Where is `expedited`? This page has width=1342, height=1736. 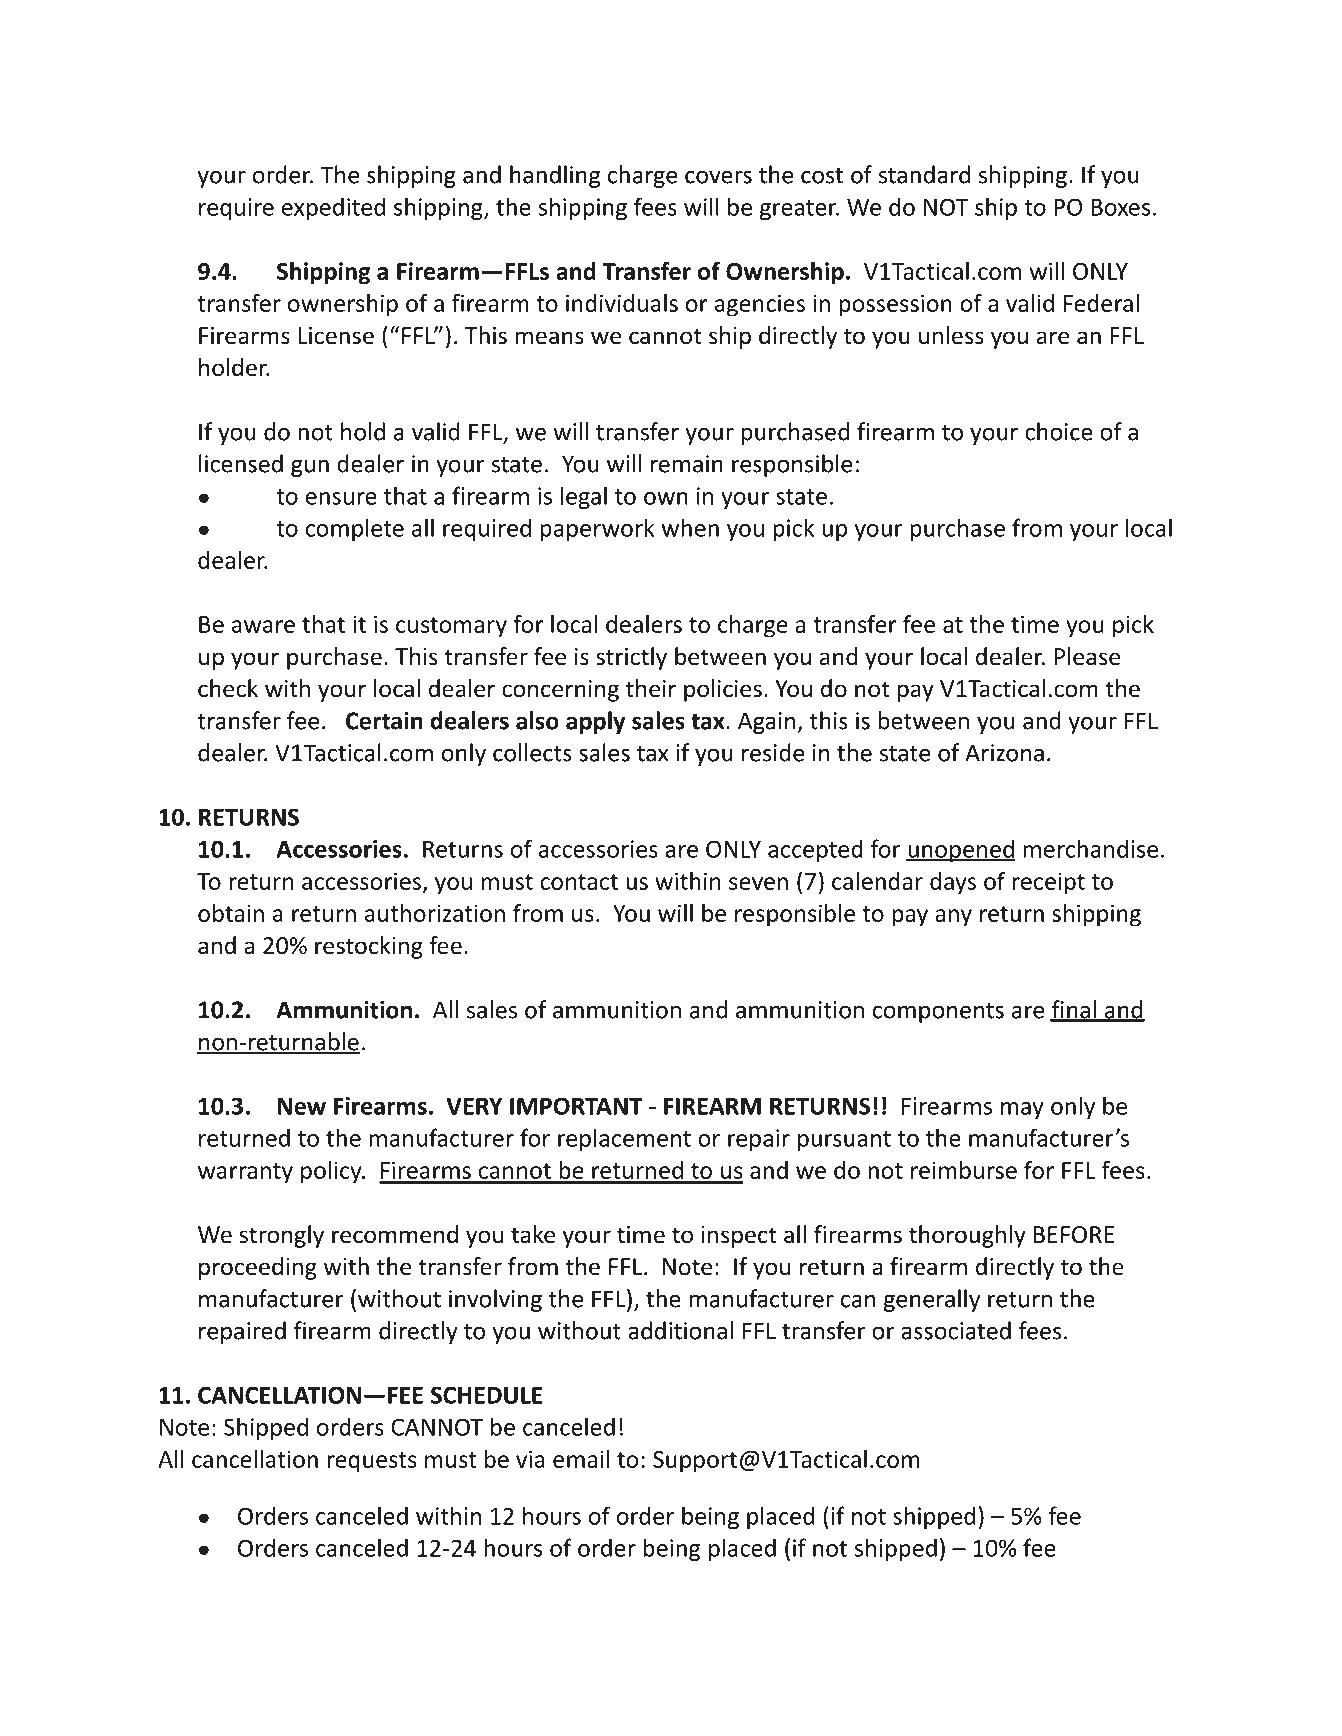
expedited is located at coordinates (333, 208).
